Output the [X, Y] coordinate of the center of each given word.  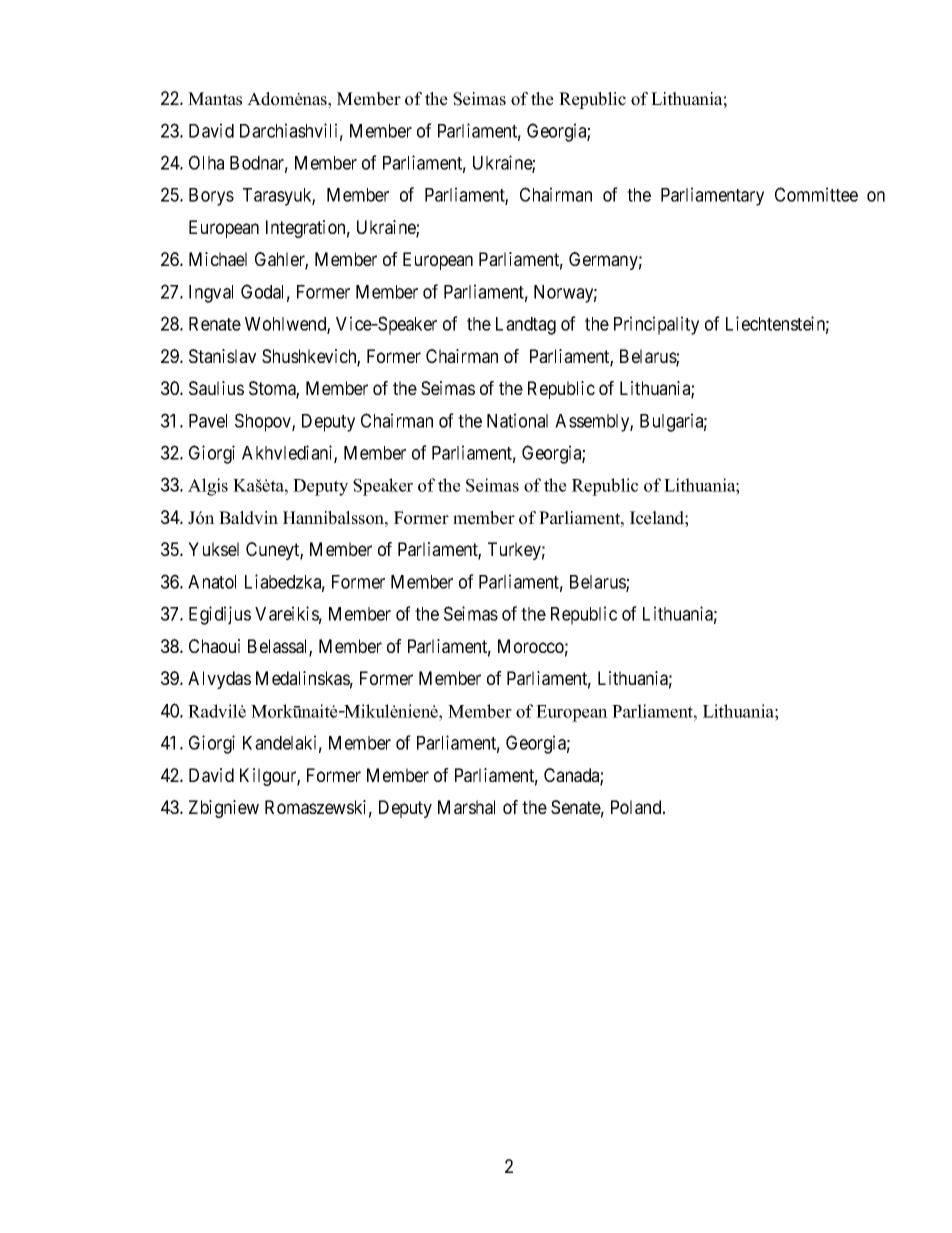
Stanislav [222, 356]
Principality [656, 325]
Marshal [466, 807]
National [517, 420]
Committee [816, 194]
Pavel [208, 421]
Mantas [215, 99]
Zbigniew [224, 809]
